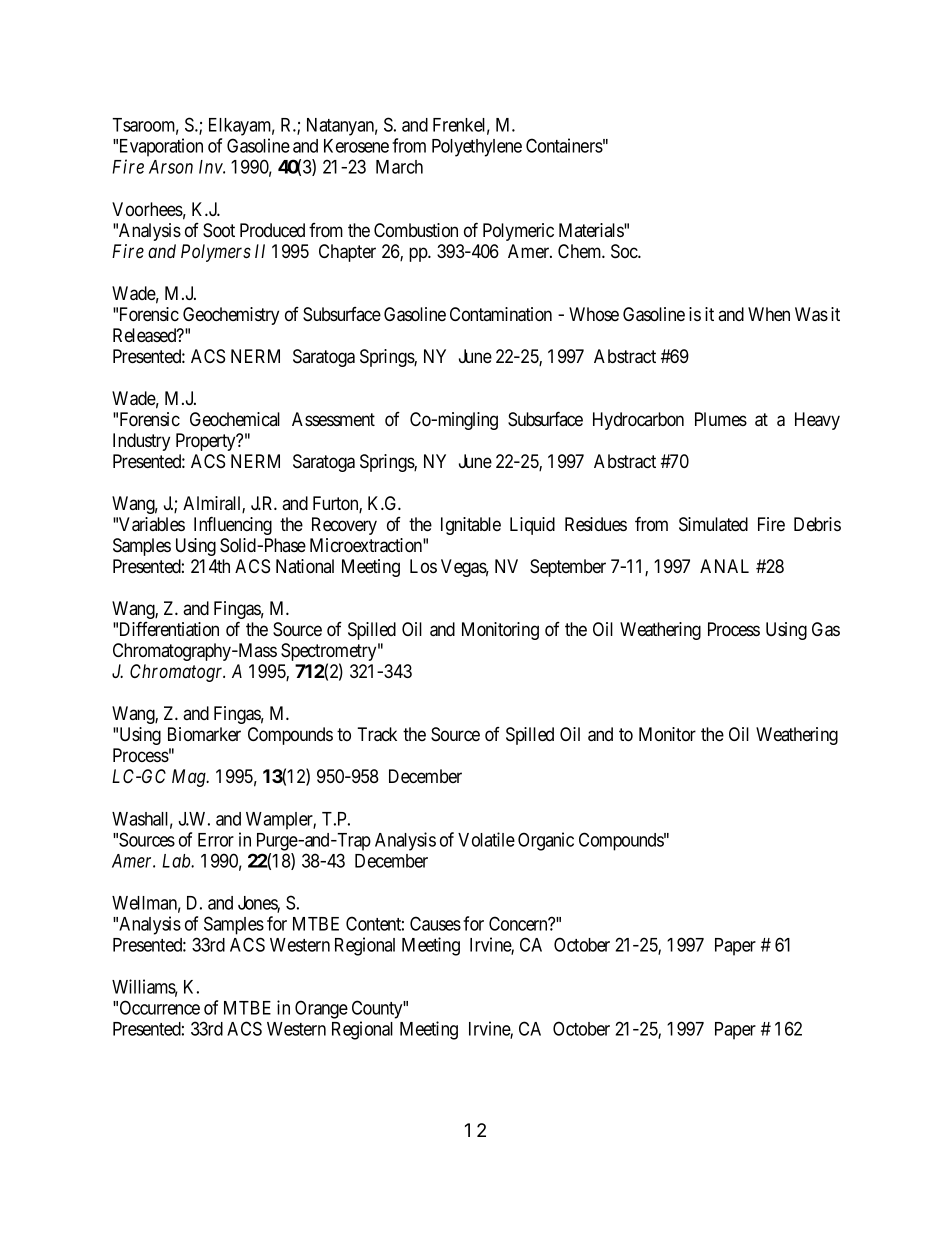 The width and height of the document is (952, 1233). What do you see at coordinates (216, 840) in the document?
I see `Error` at bounding box center [216, 840].
